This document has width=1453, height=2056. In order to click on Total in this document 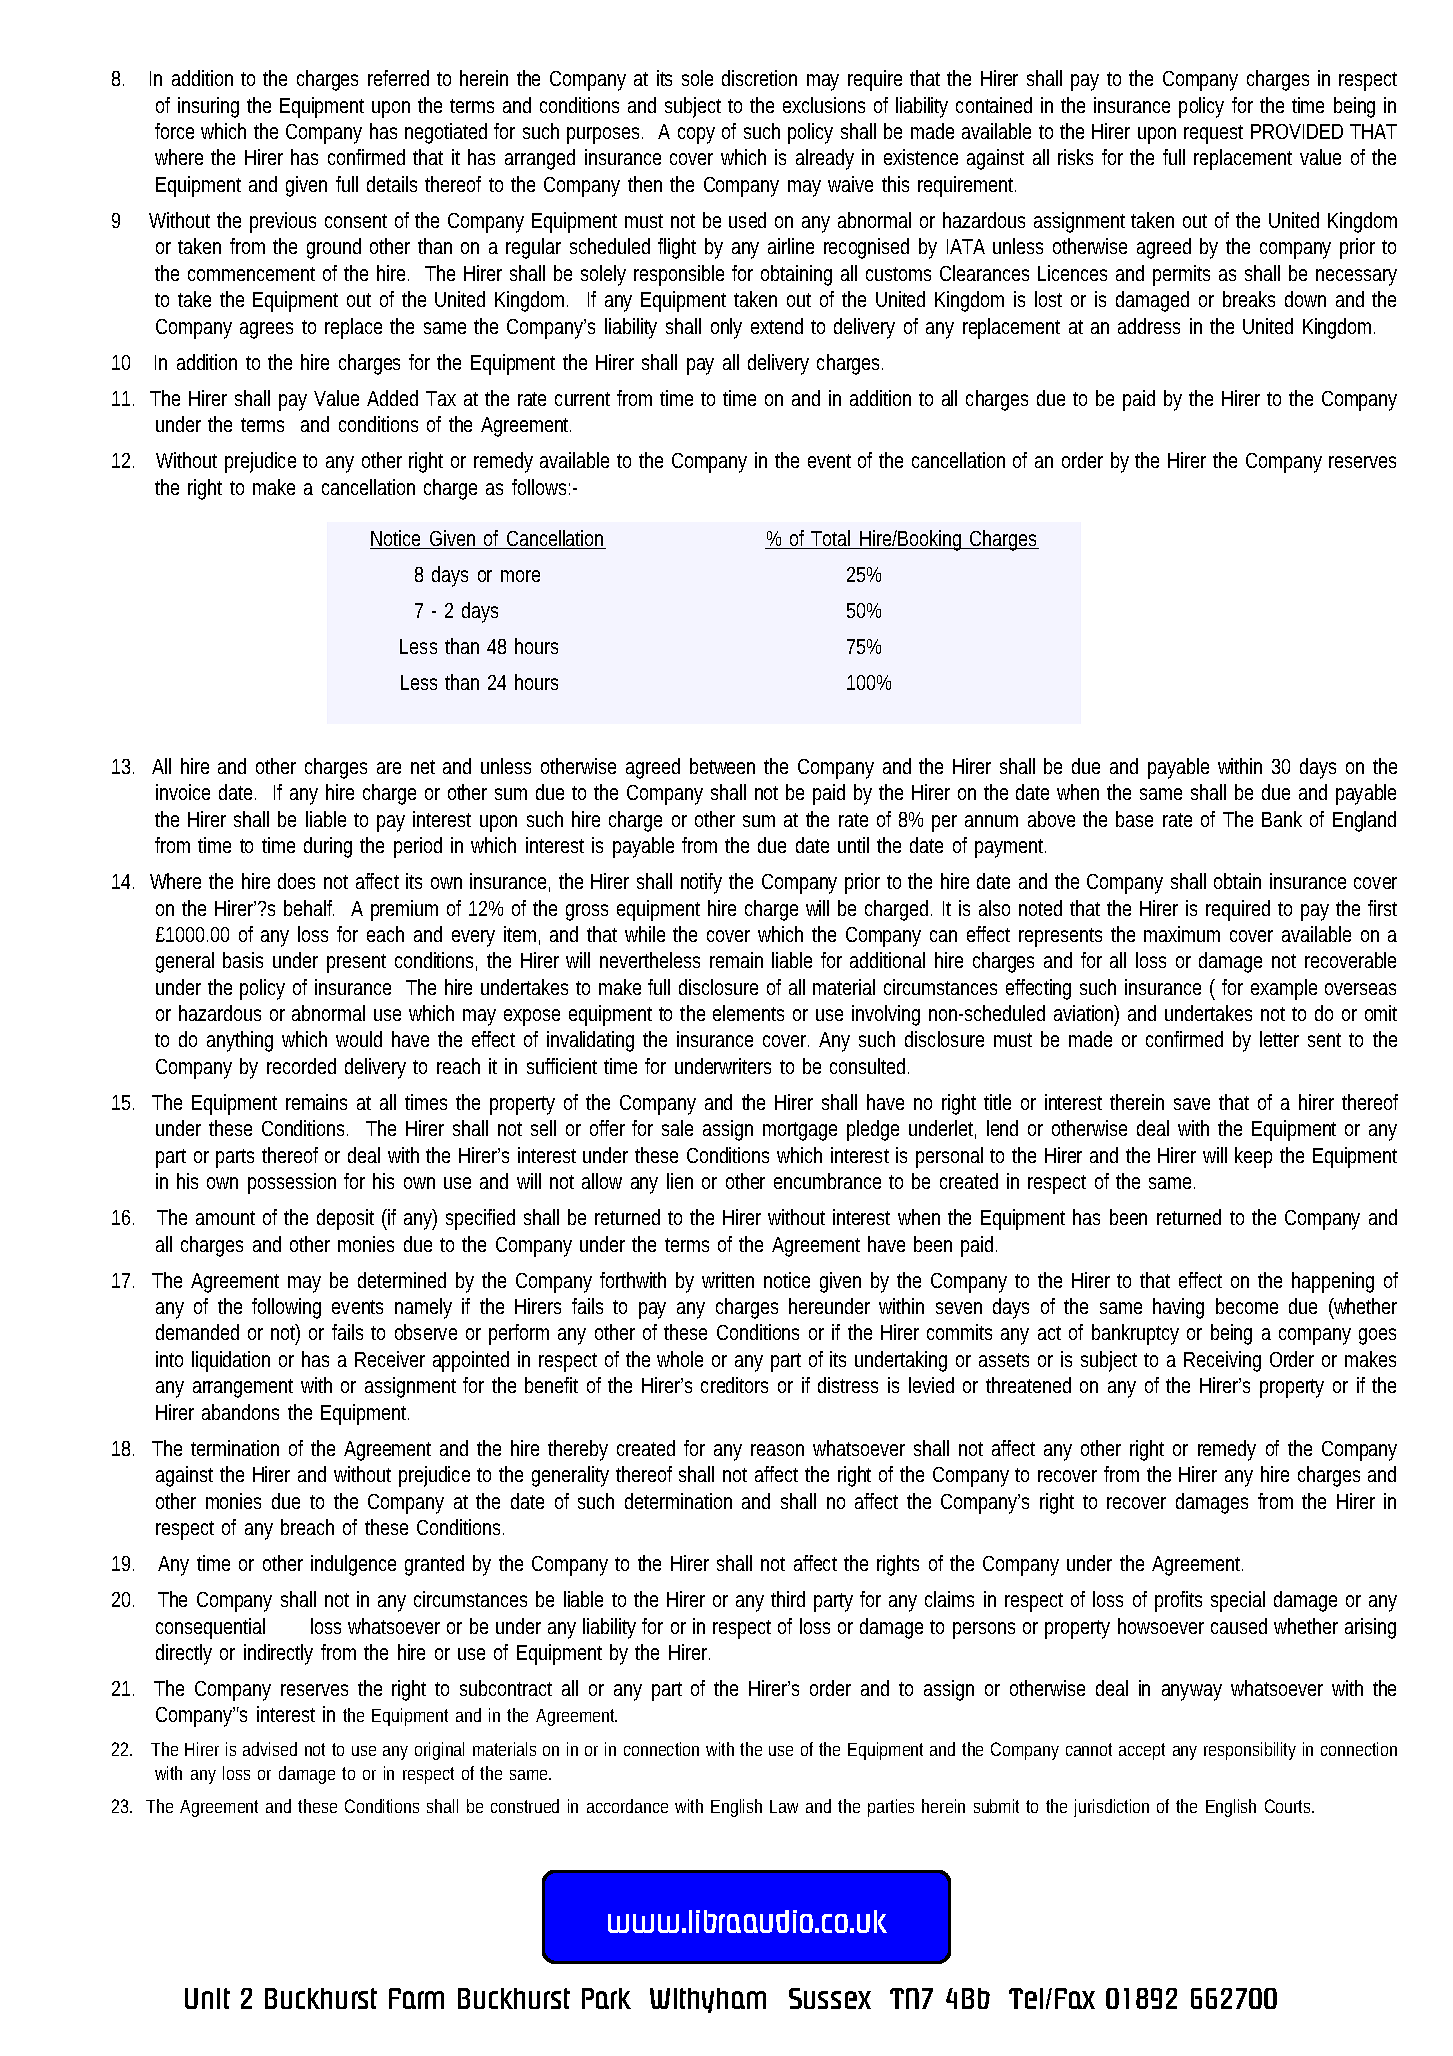, I will do `click(832, 539)`.
